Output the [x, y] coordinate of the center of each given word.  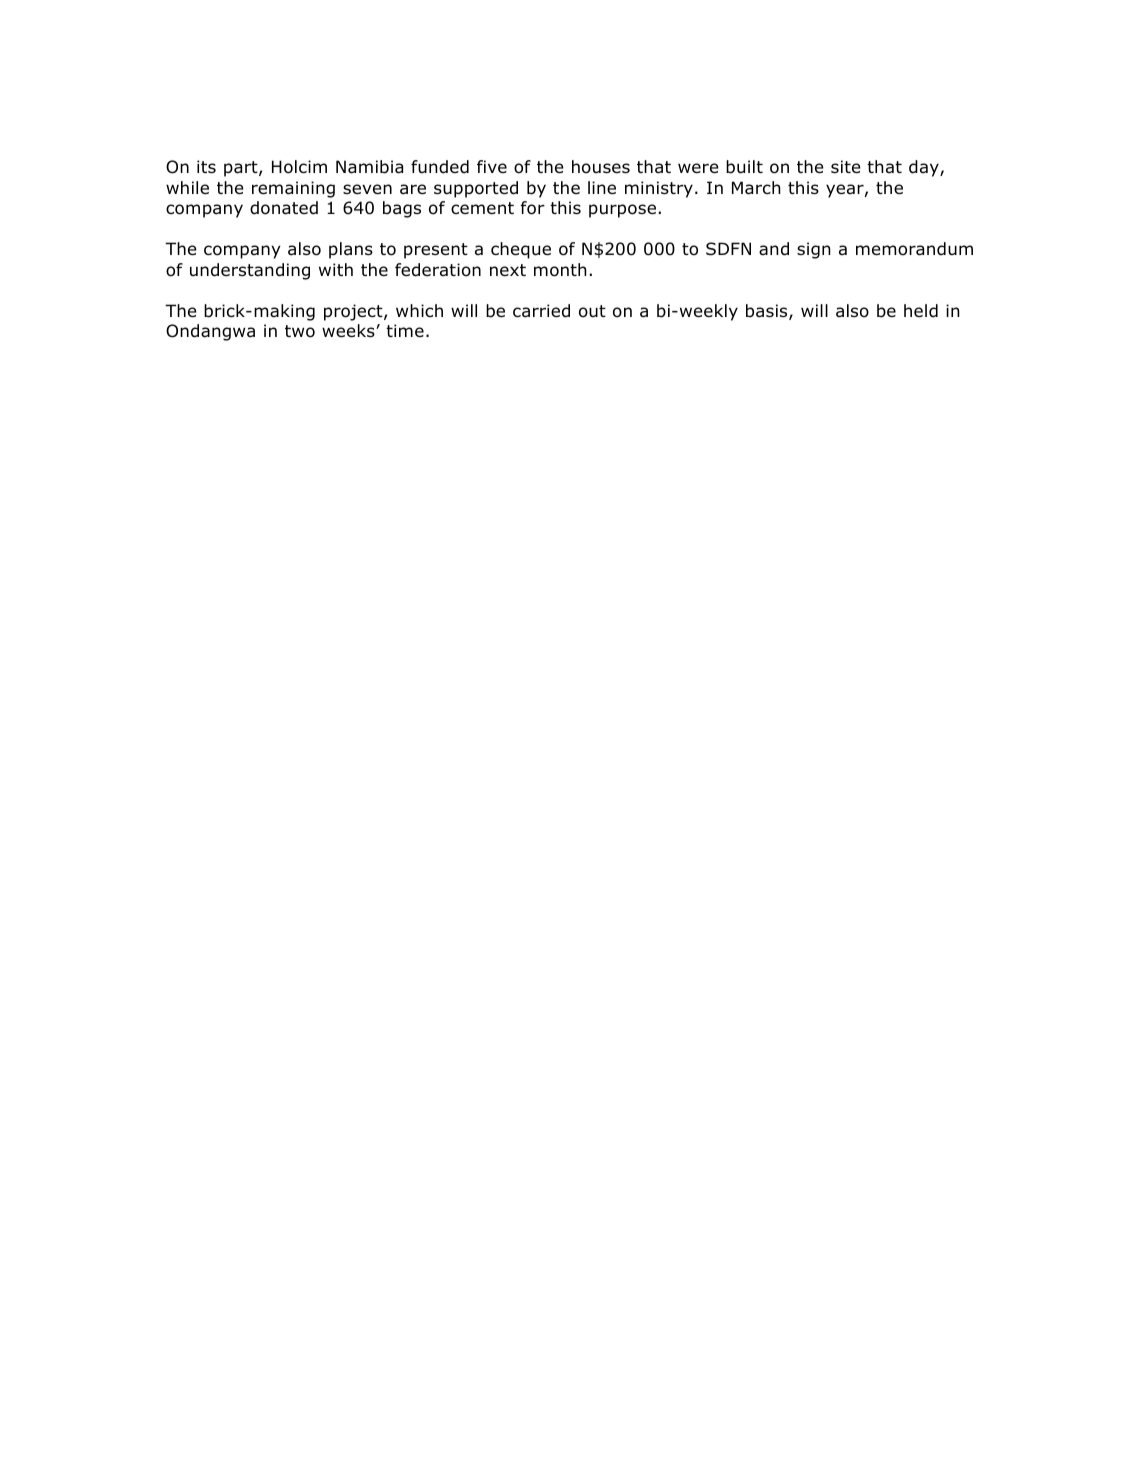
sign [814, 250]
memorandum [914, 249]
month [560, 270]
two [300, 331]
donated [284, 208]
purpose [622, 211]
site [846, 167]
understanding [250, 271]
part [242, 169]
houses [601, 167]
